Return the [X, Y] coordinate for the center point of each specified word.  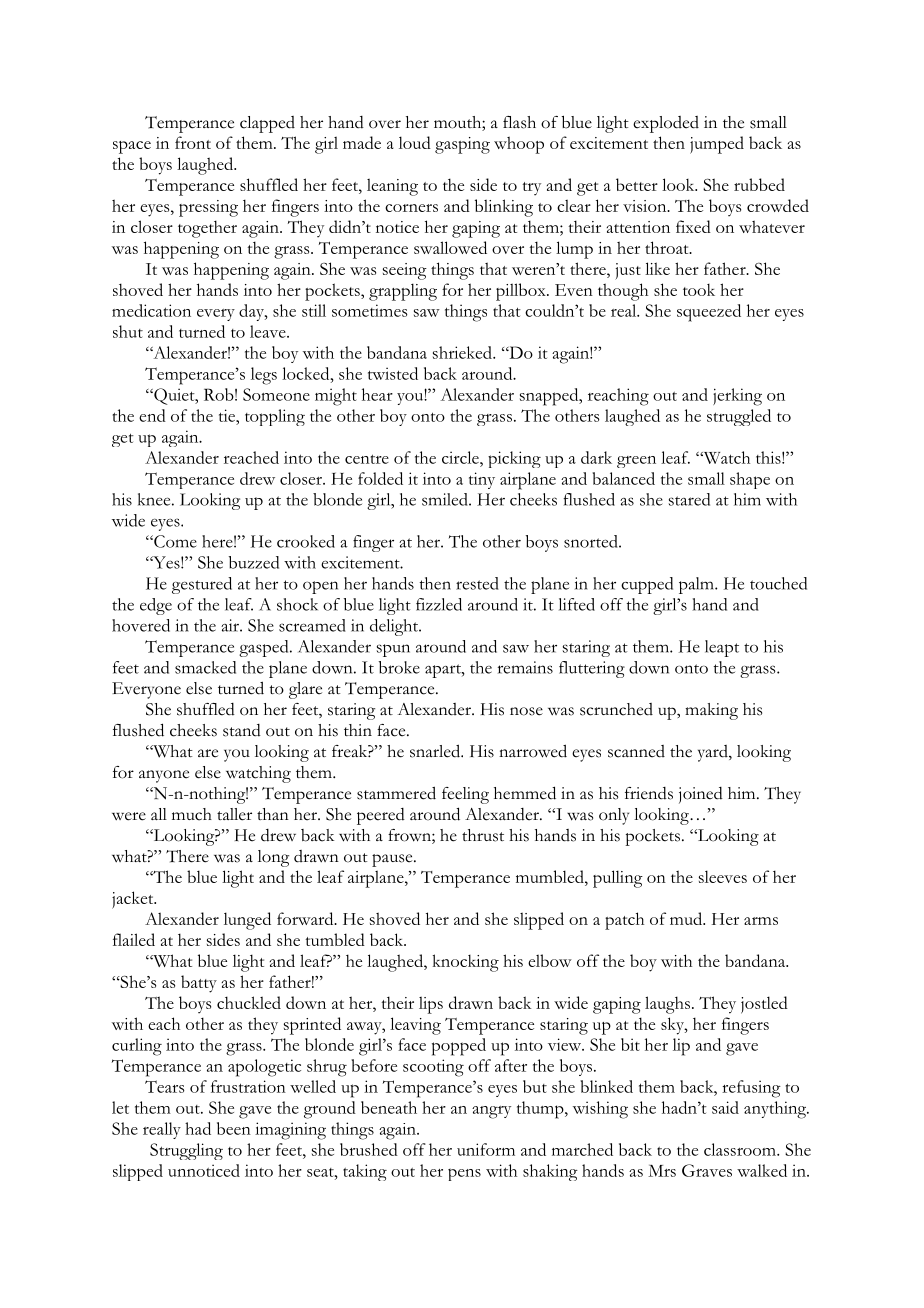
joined [701, 795]
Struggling [186, 1151]
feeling [465, 795]
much [192, 814]
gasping [462, 145]
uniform [486, 1149]
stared [689, 499]
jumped [717, 145]
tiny [482, 480]
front [193, 142]
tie [228, 415]
